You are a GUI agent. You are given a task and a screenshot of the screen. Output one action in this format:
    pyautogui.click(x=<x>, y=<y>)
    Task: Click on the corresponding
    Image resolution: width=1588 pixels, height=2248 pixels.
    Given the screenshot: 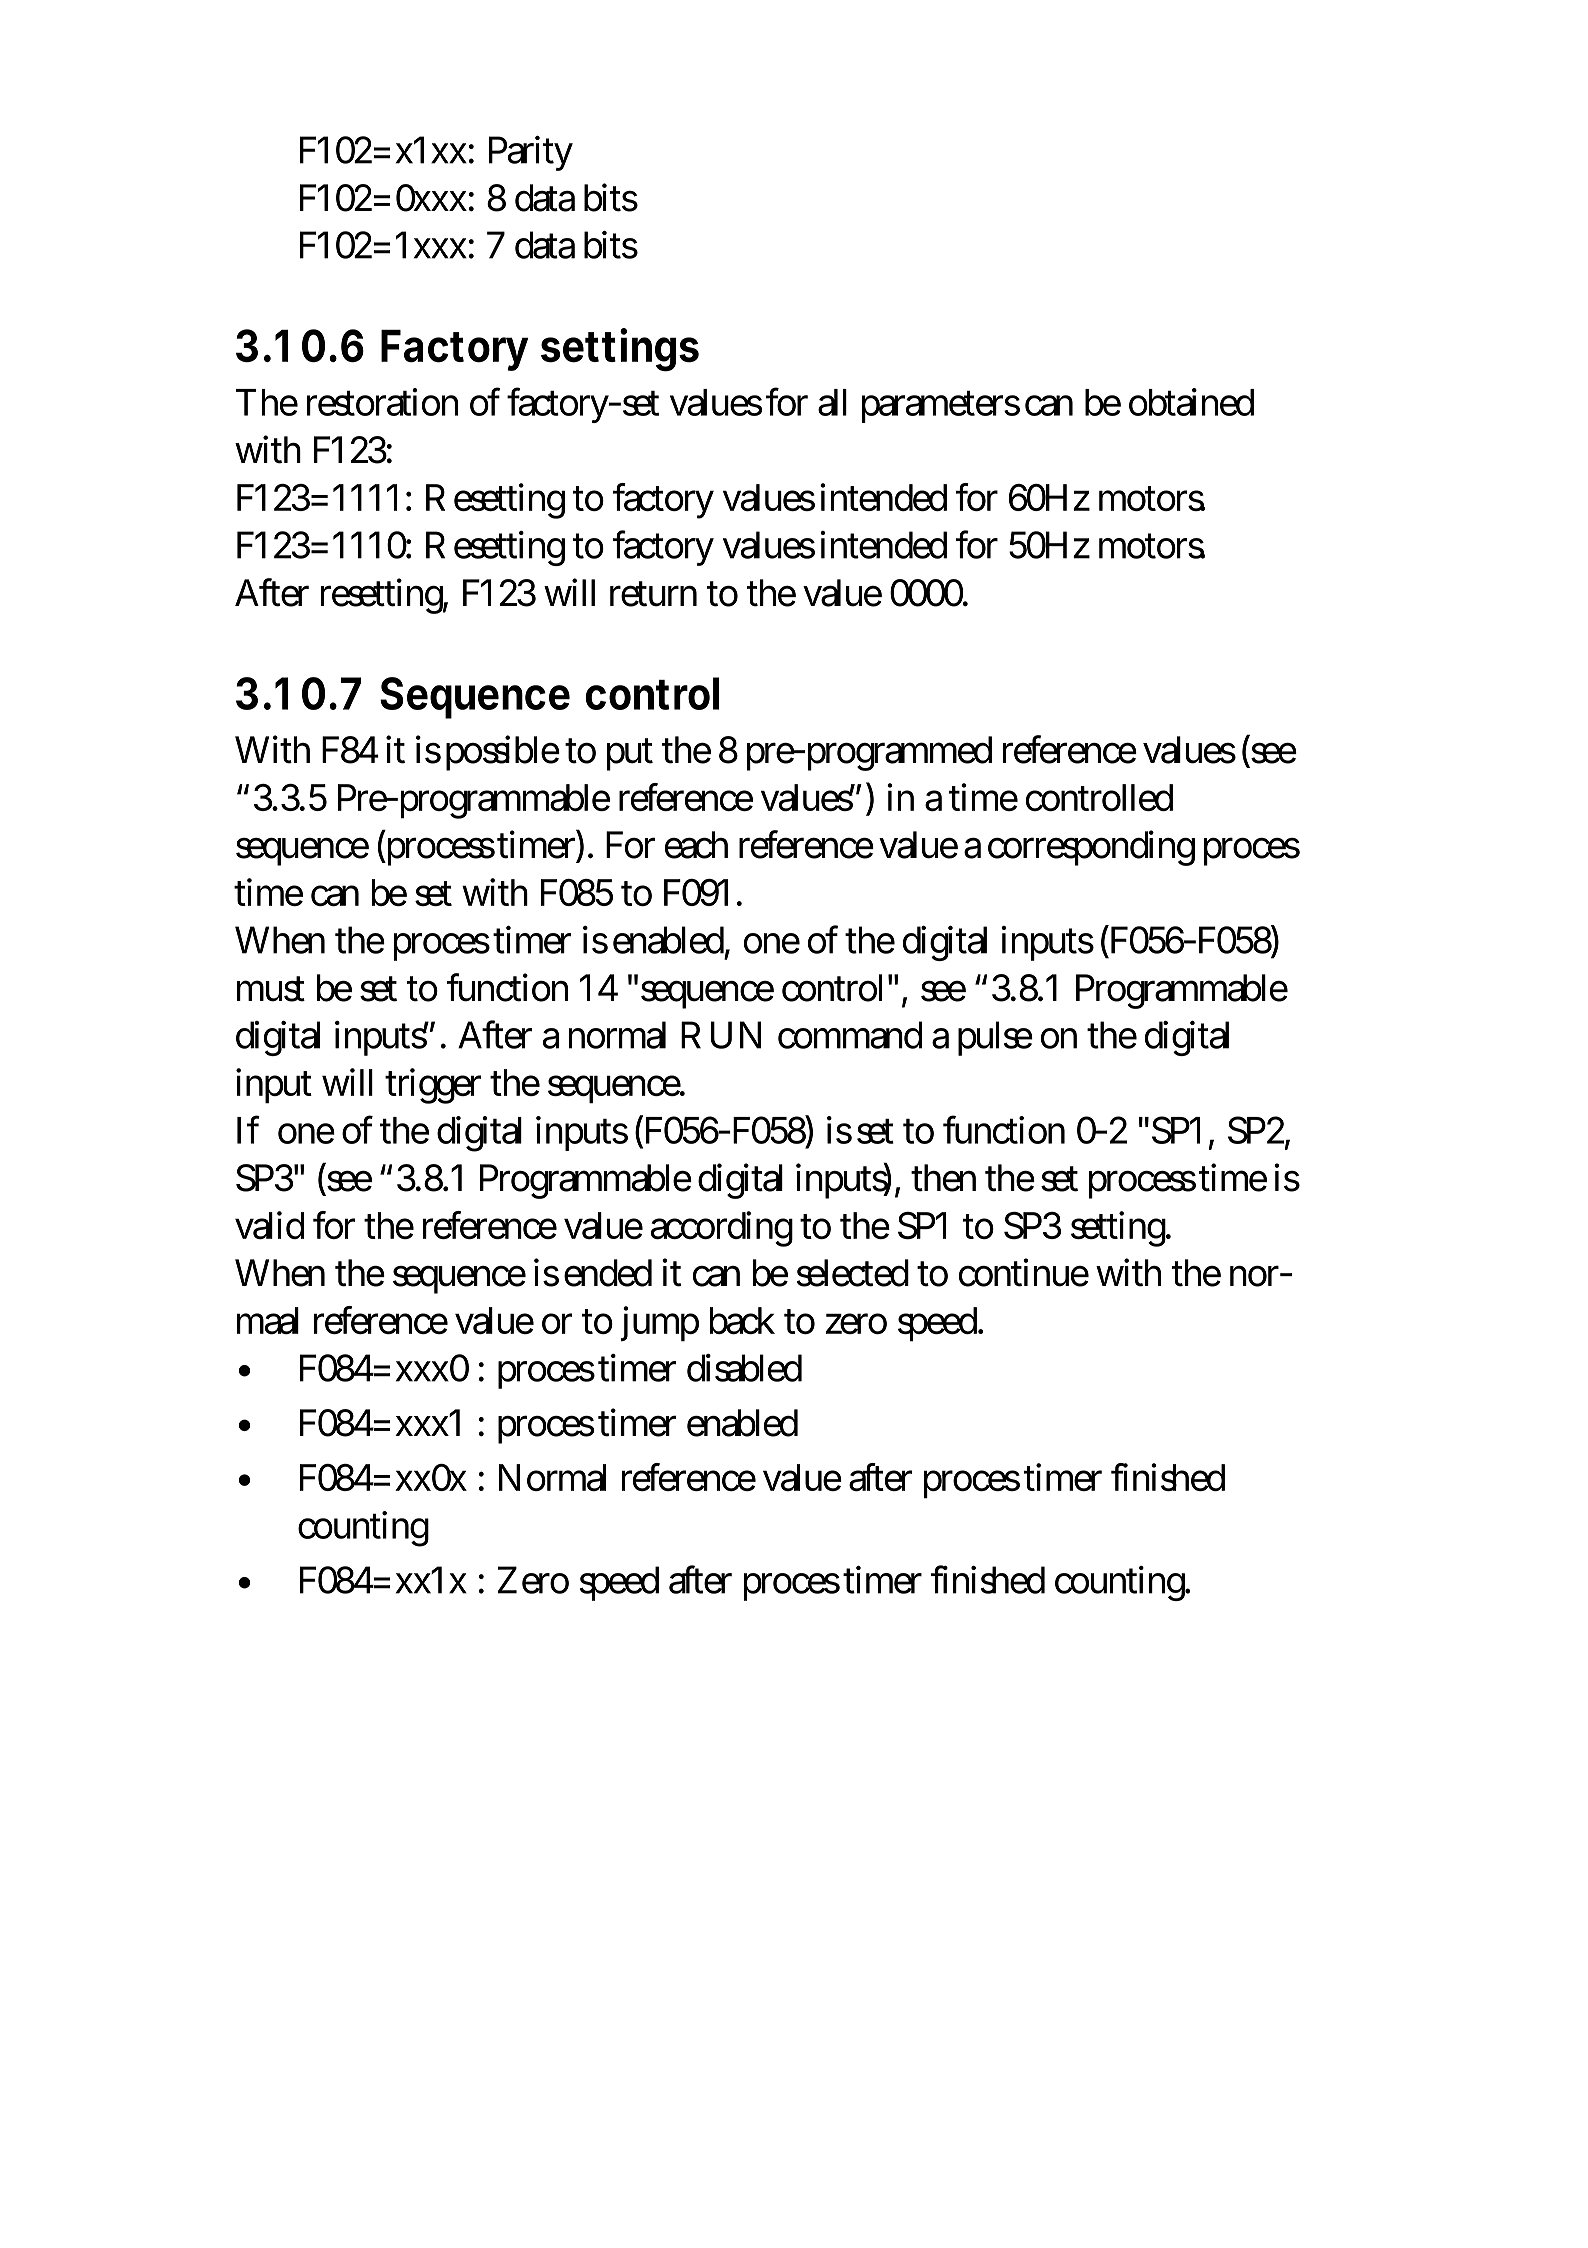 What is the action you would take?
    pyautogui.click(x=1091, y=848)
